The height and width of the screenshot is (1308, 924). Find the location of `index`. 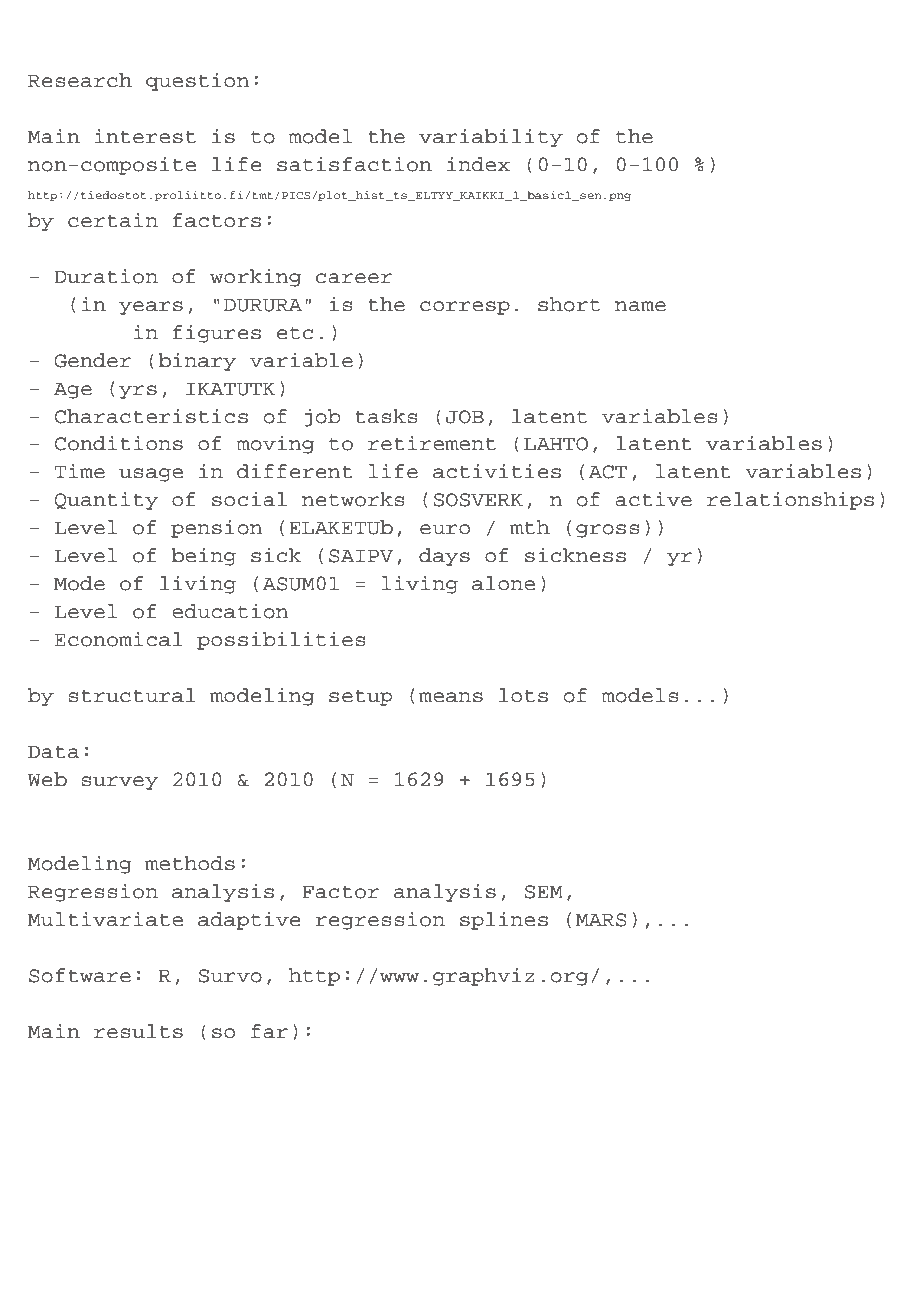

index is located at coordinates (478, 164).
